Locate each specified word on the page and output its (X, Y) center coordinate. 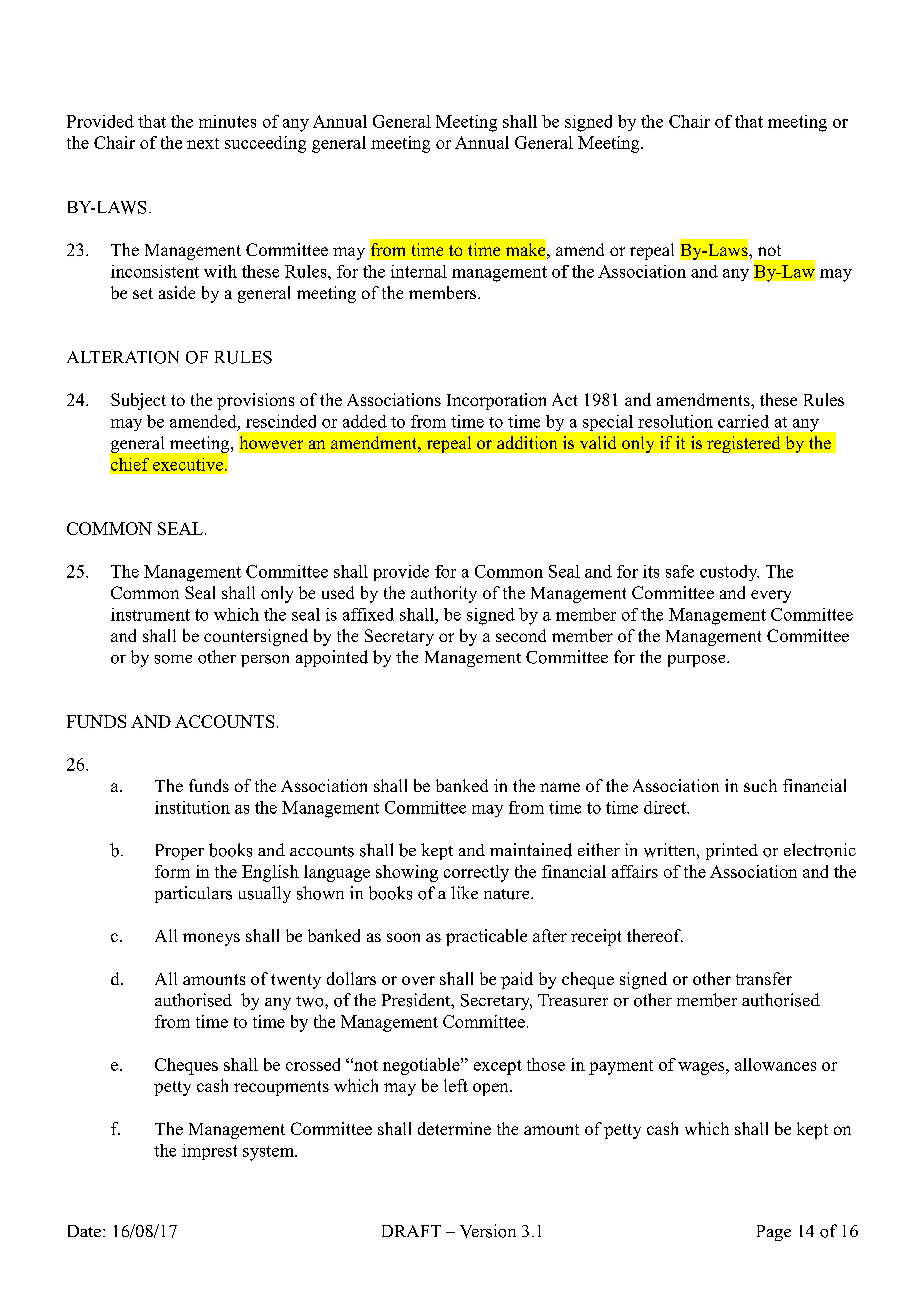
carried (743, 421)
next (203, 143)
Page (774, 1233)
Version (488, 1231)
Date (84, 1231)
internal (419, 271)
